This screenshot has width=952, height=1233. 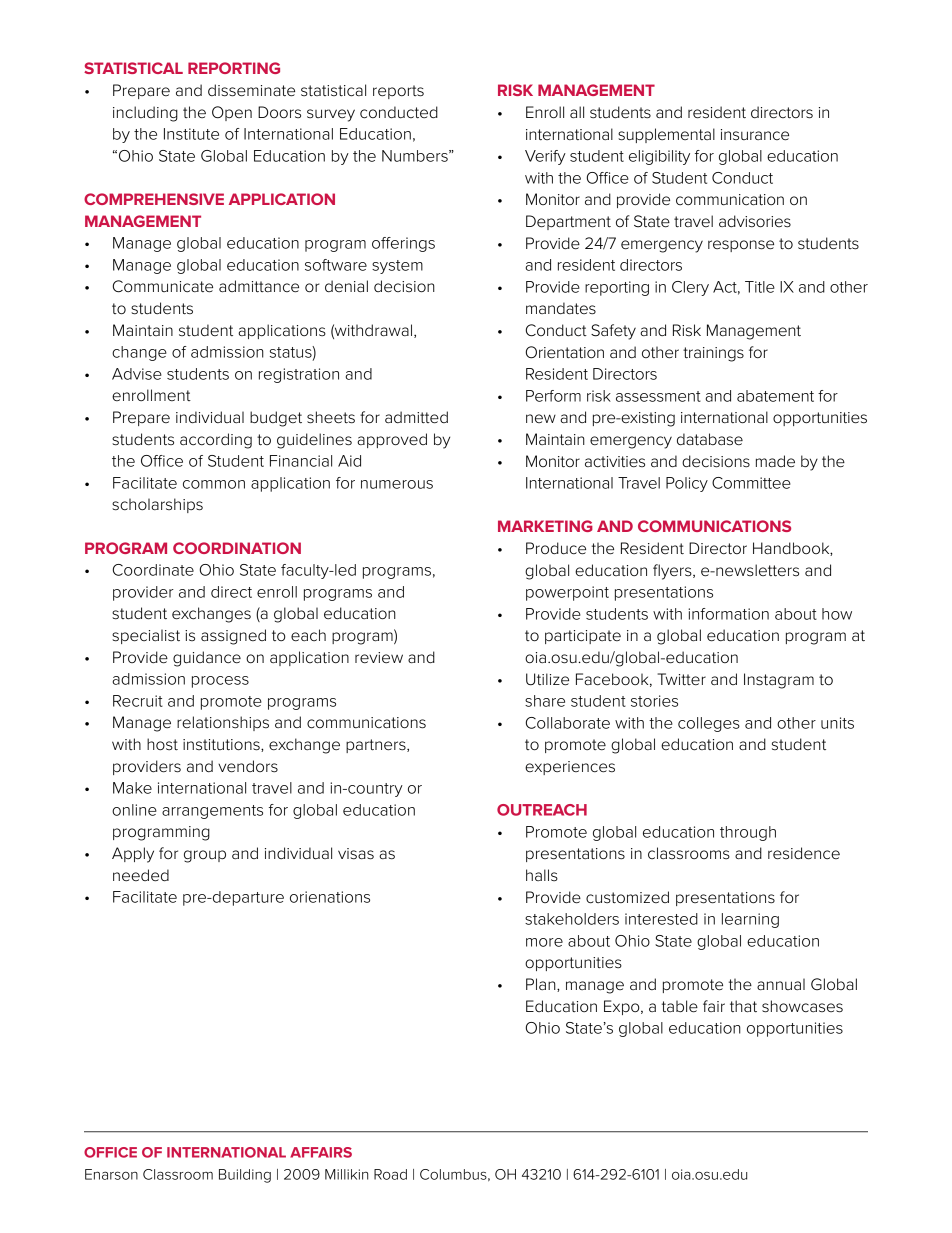 What do you see at coordinates (245, 1176) in the screenshot?
I see `Building` at bounding box center [245, 1176].
